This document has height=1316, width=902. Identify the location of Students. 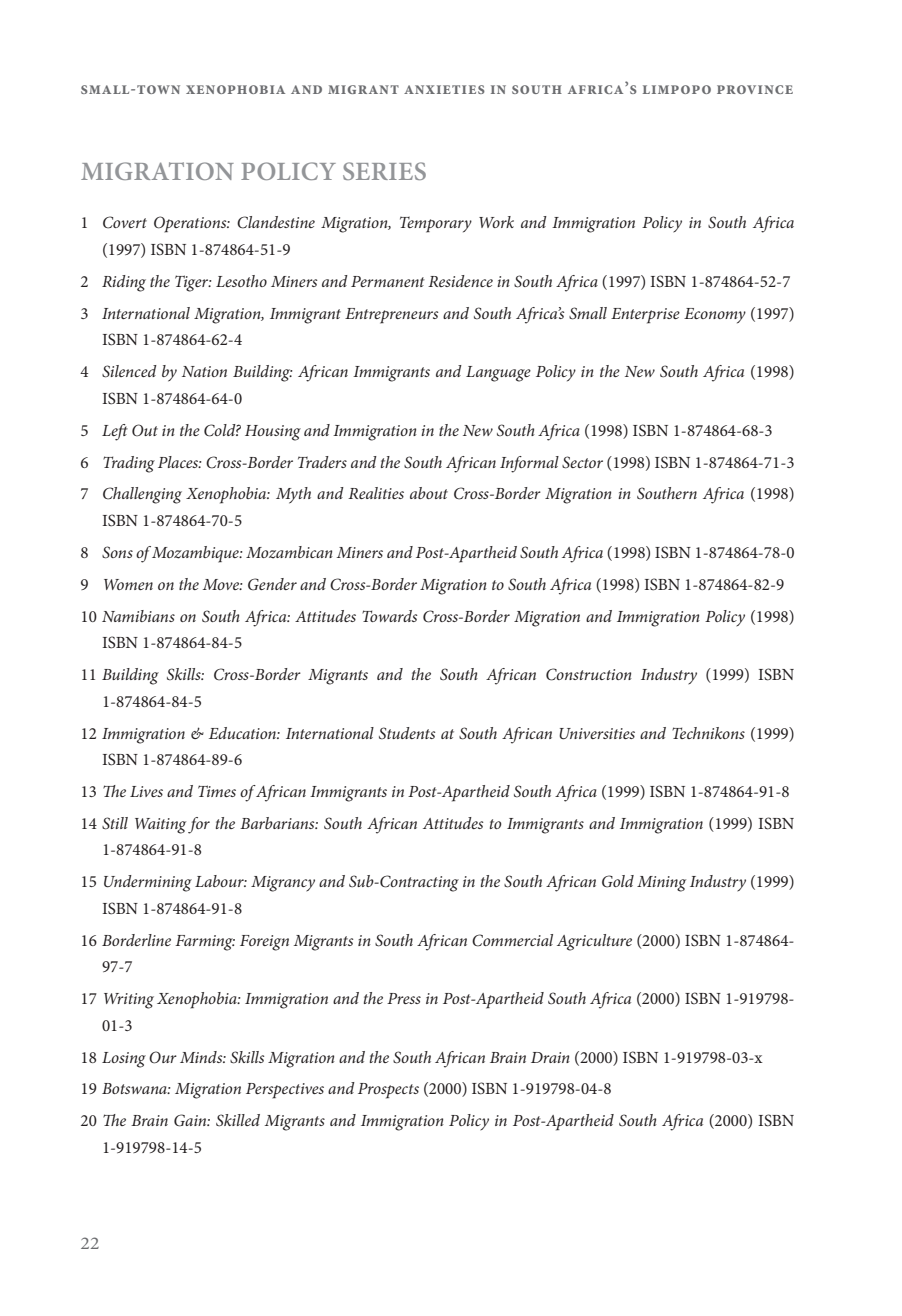
(407, 733).
